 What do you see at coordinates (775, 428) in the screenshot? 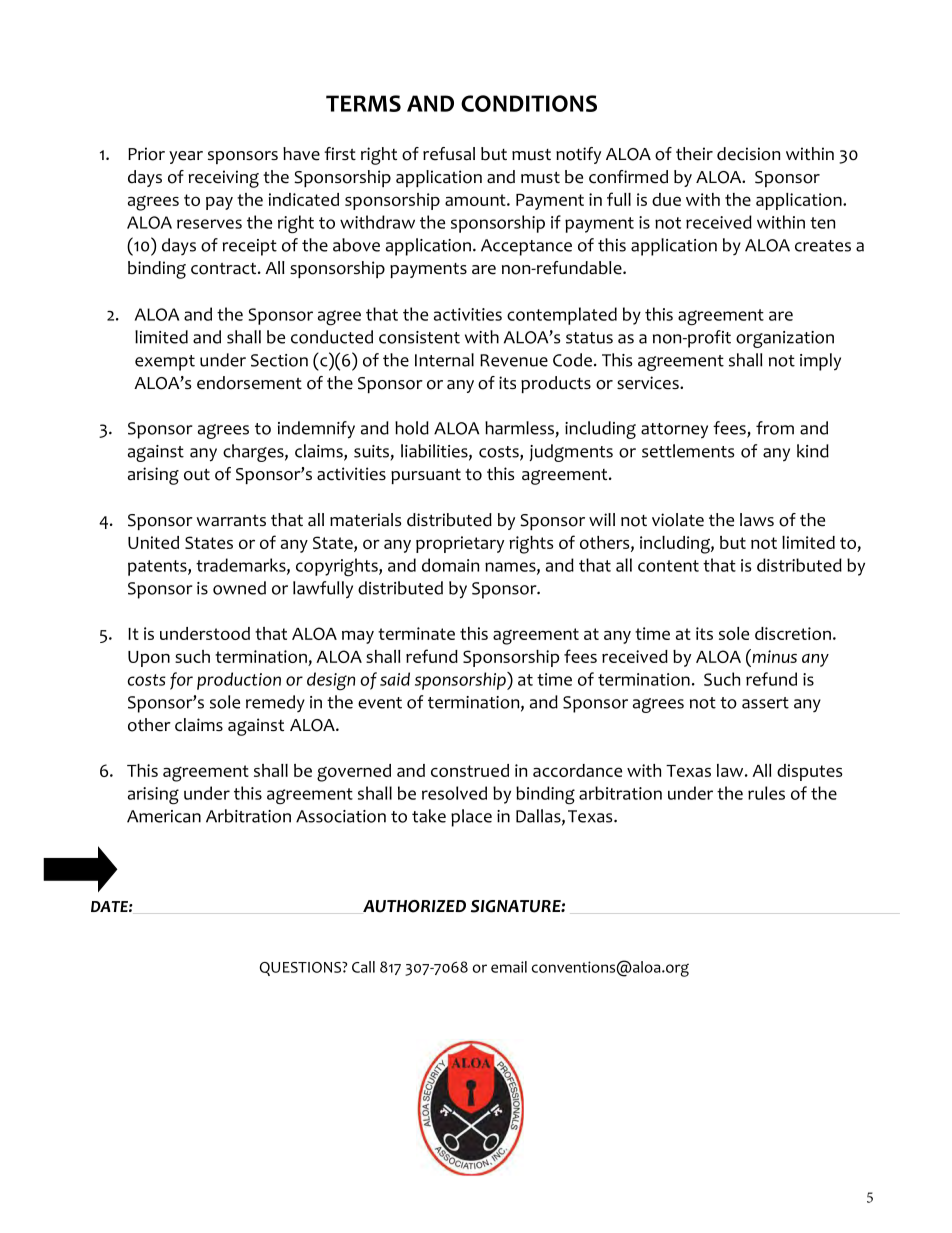
I see `from` at bounding box center [775, 428].
